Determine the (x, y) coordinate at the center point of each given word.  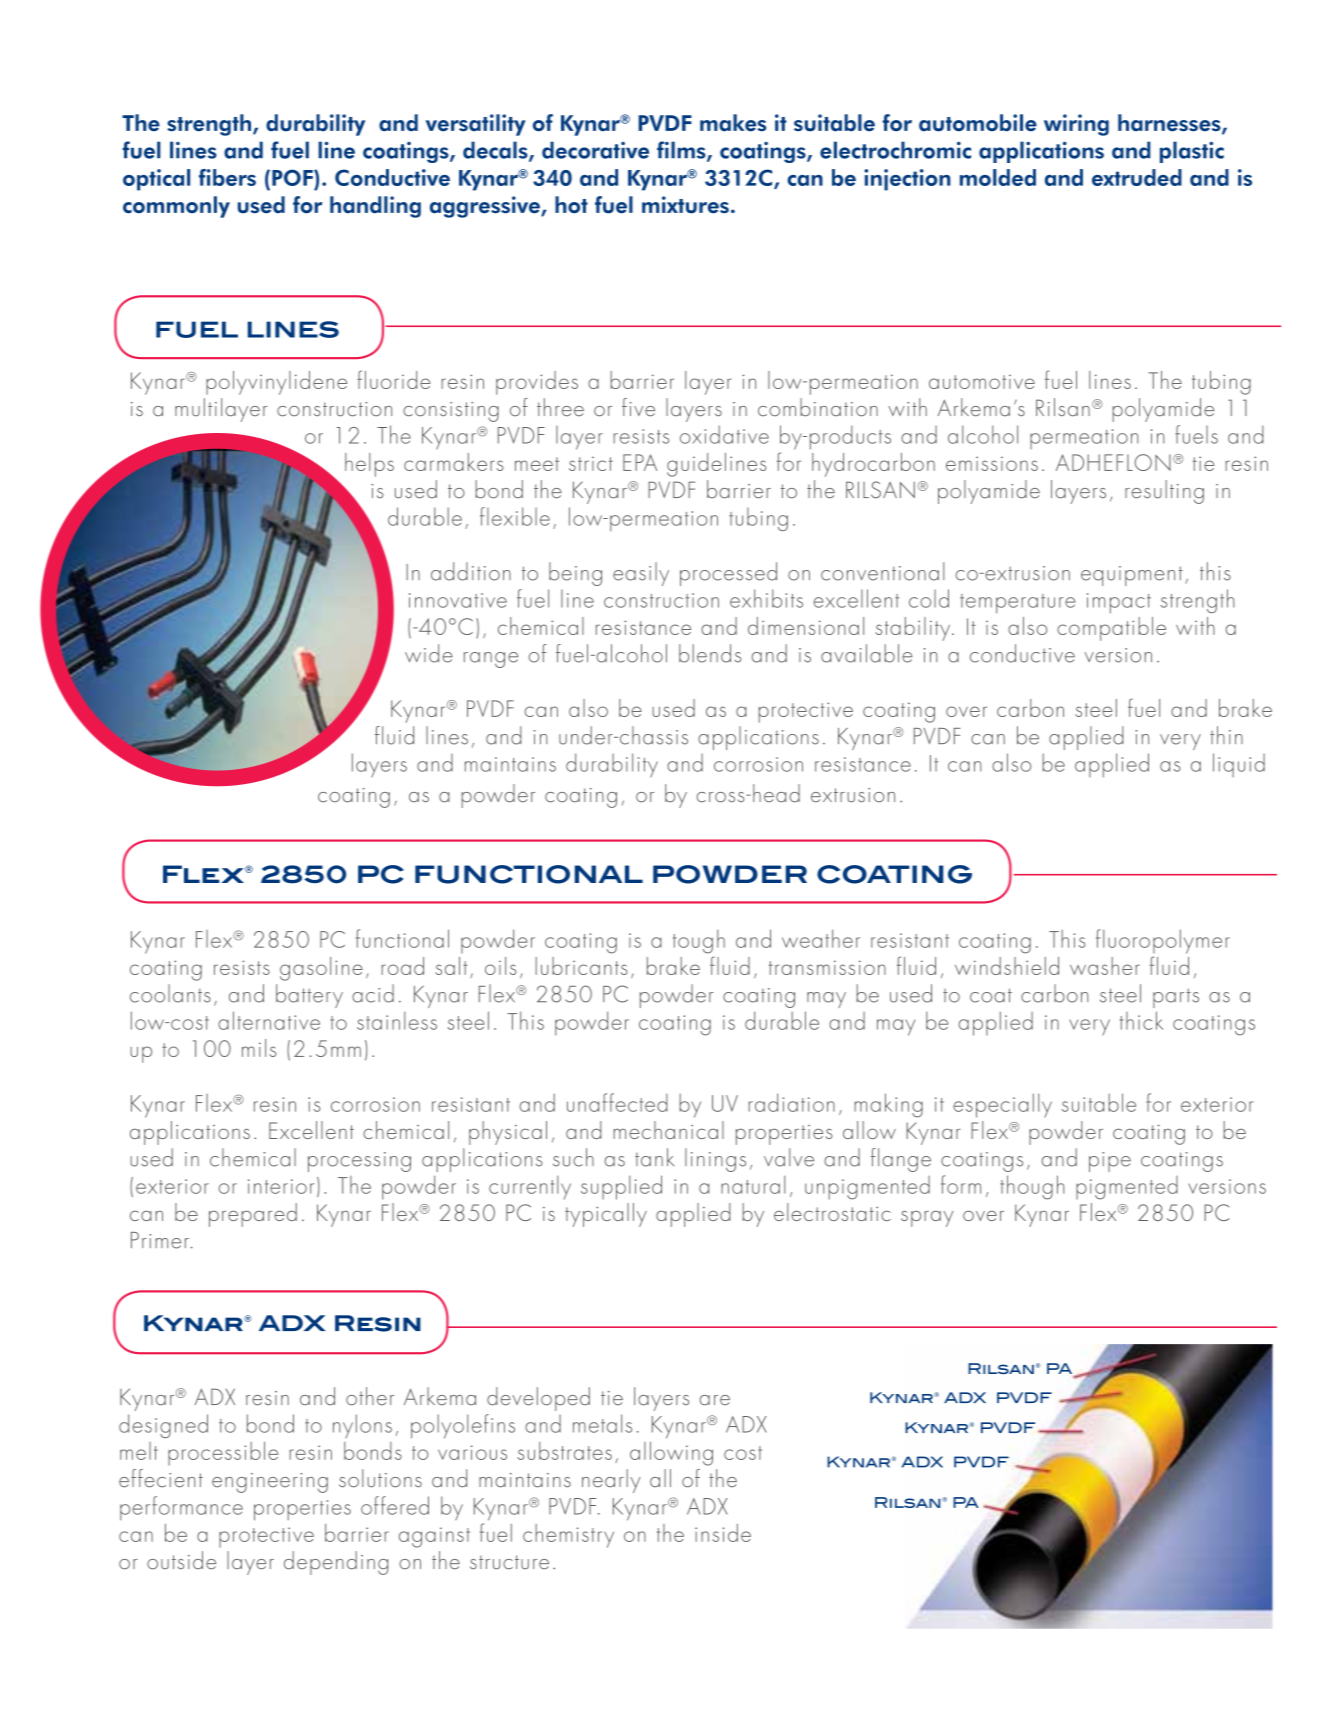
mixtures (685, 205)
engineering (270, 1483)
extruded (1137, 177)
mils (259, 1048)
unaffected (617, 1102)
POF (293, 177)
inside (723, 1533)
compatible (1111, 629)
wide (429, 653)
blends (710, 653)
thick (1141, 1020)
